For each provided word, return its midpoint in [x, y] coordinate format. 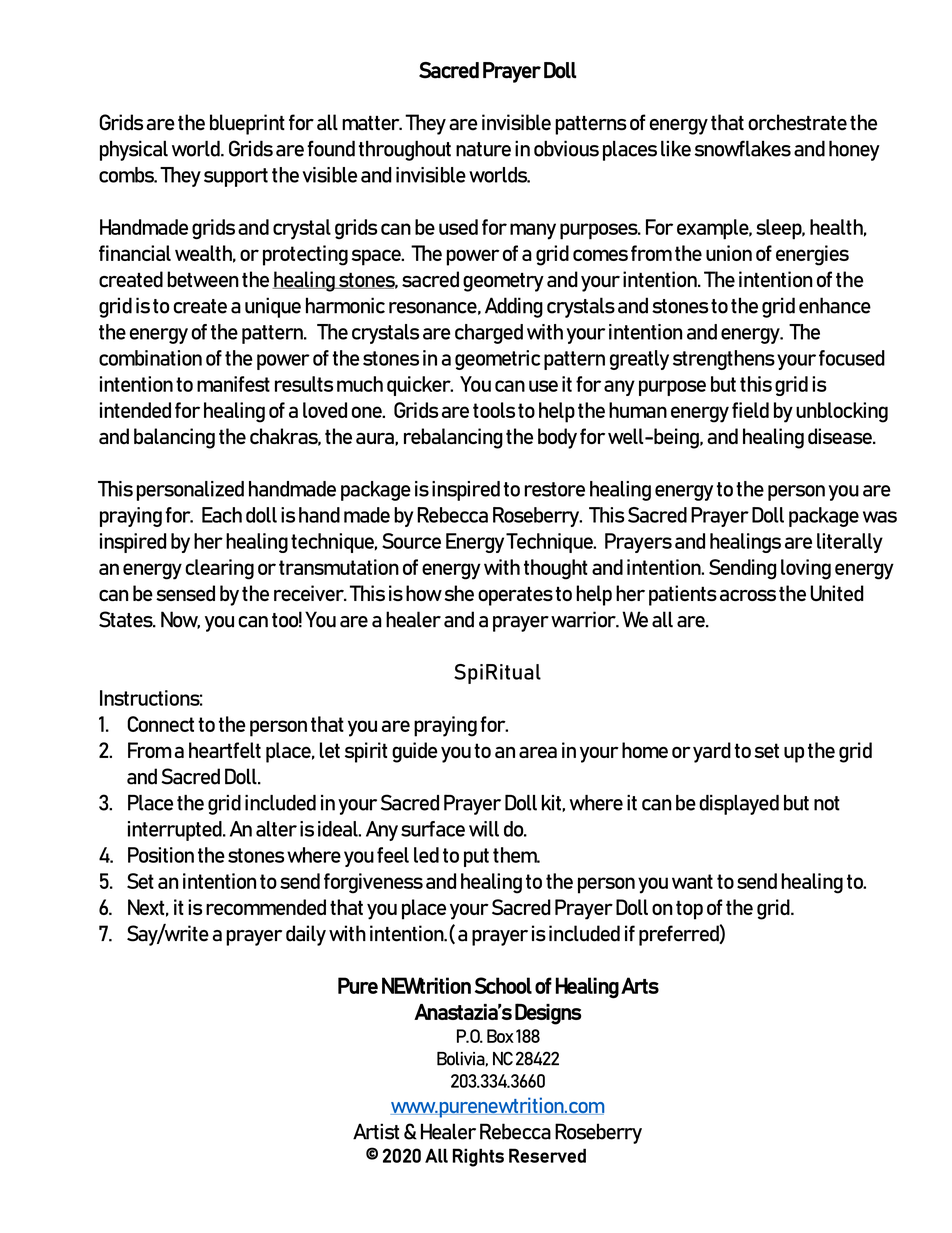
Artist [376, 1131]
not [827, 803]
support [236, 177]
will [484, 829]
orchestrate [797, 122]
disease [841, 436]
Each [222, 515]
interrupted [176, 831]
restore [554, 489]
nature [483, 149]
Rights [478, 1157]
